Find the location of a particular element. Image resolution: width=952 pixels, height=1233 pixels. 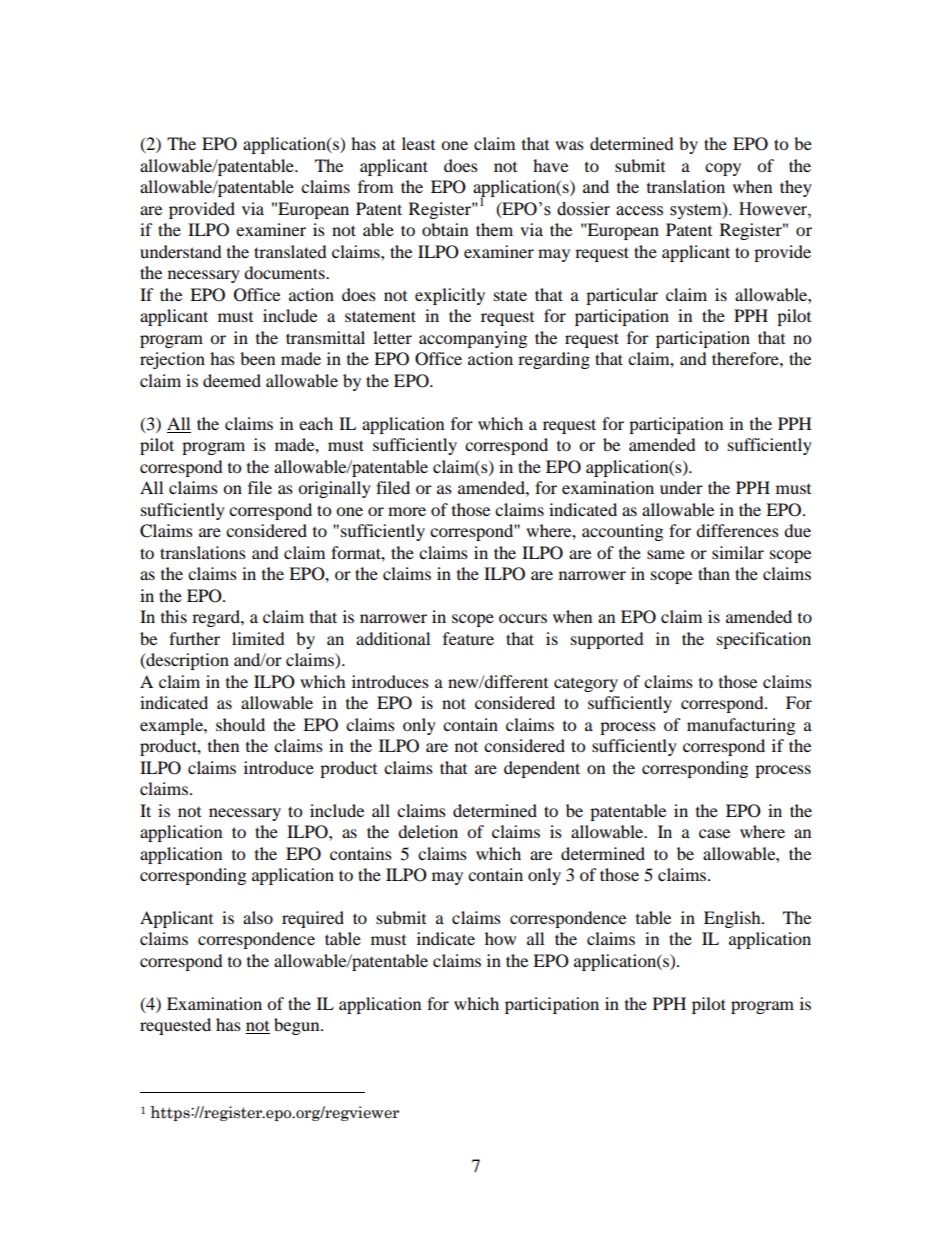

than is located at coordinates (714, 573).
